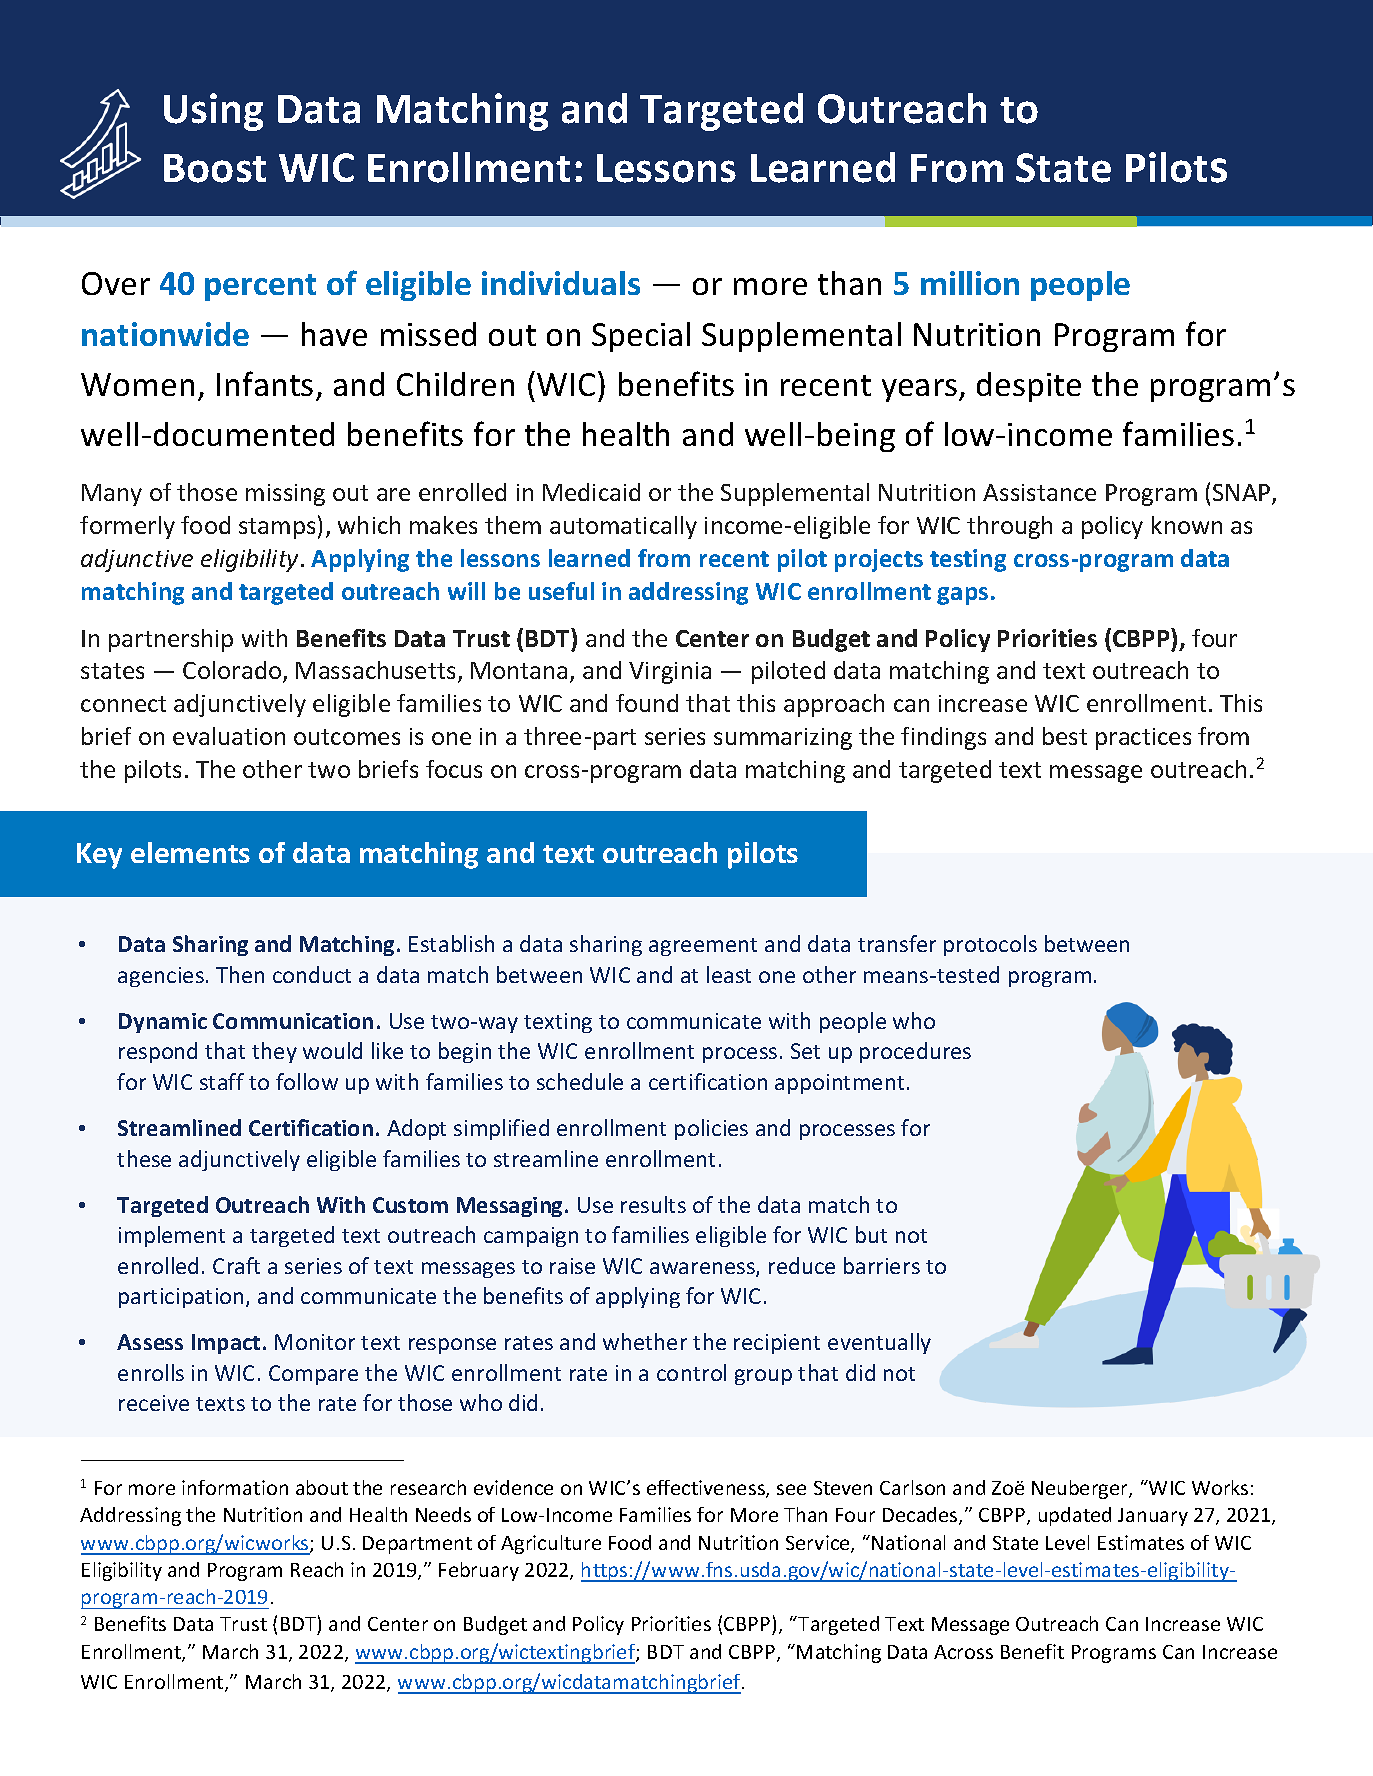 This screenshot has width=1373, height=1776. What do you see at coordinates (962, 596) in the screenshot?
I see `gaps` at bounding box center [962, 596].
